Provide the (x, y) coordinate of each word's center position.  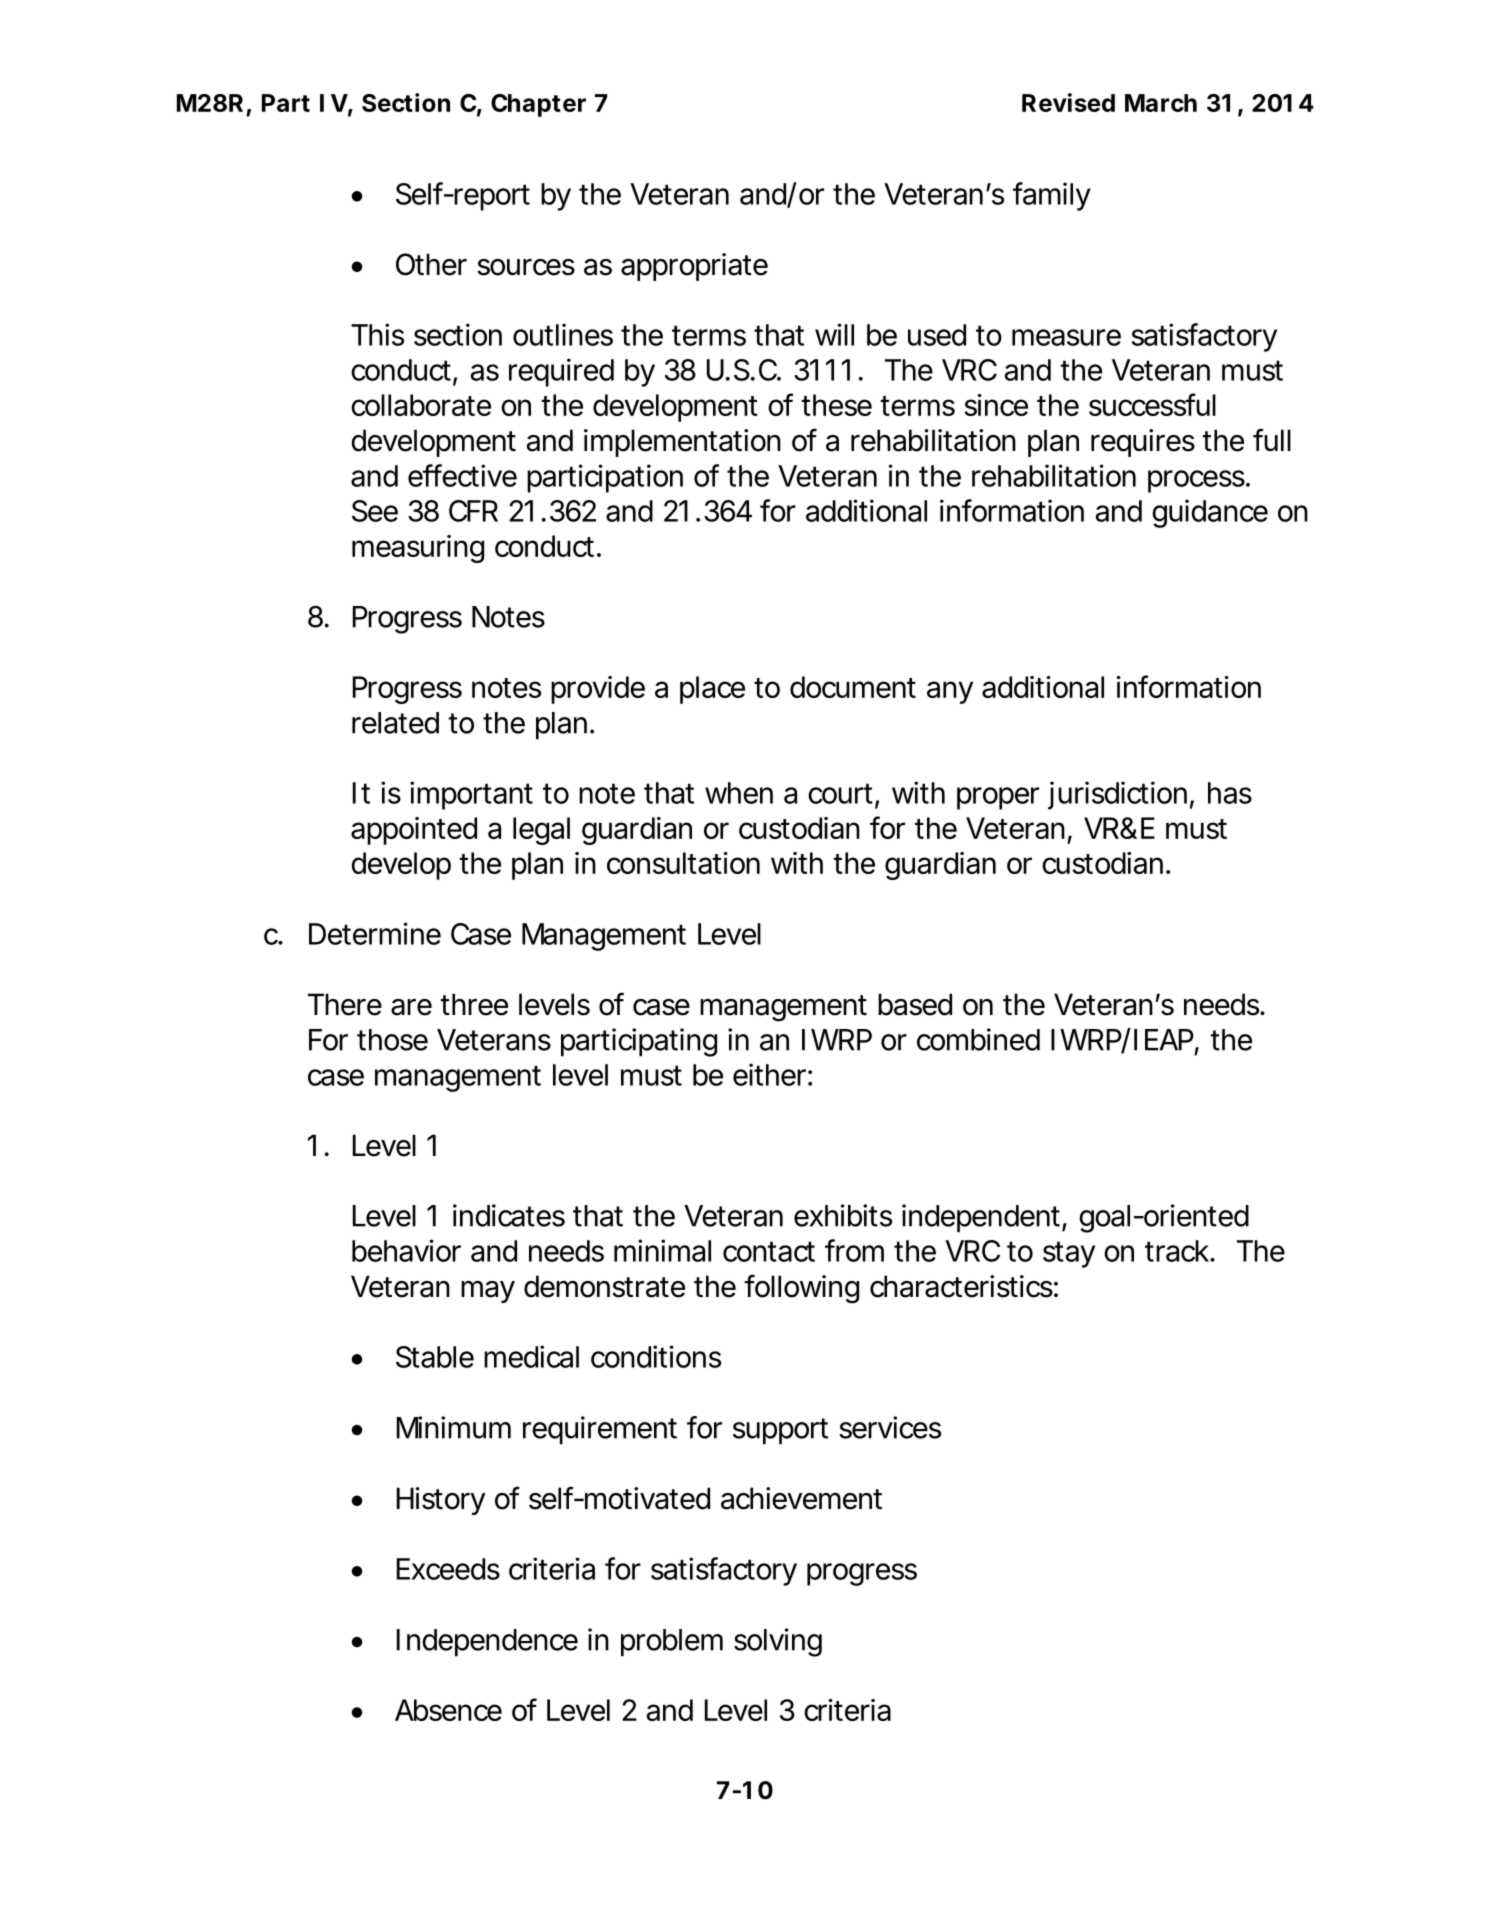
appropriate (694, 267)
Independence (487, 1643)
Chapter (538, 105)
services (890, 1427)
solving (778, 1642)
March (1161, 103)
